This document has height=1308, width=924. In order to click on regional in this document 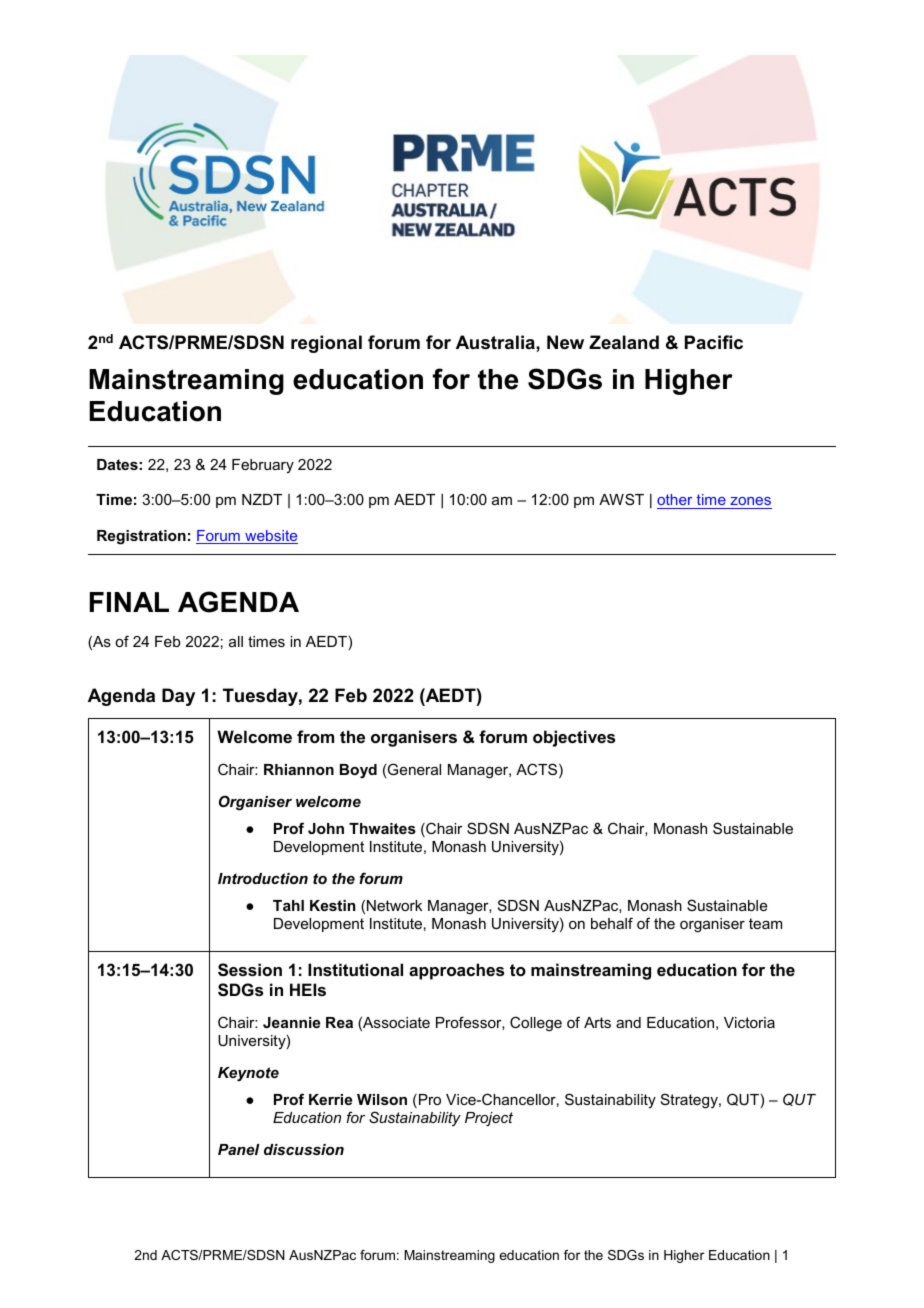, I will do `click(326, 344)`.
